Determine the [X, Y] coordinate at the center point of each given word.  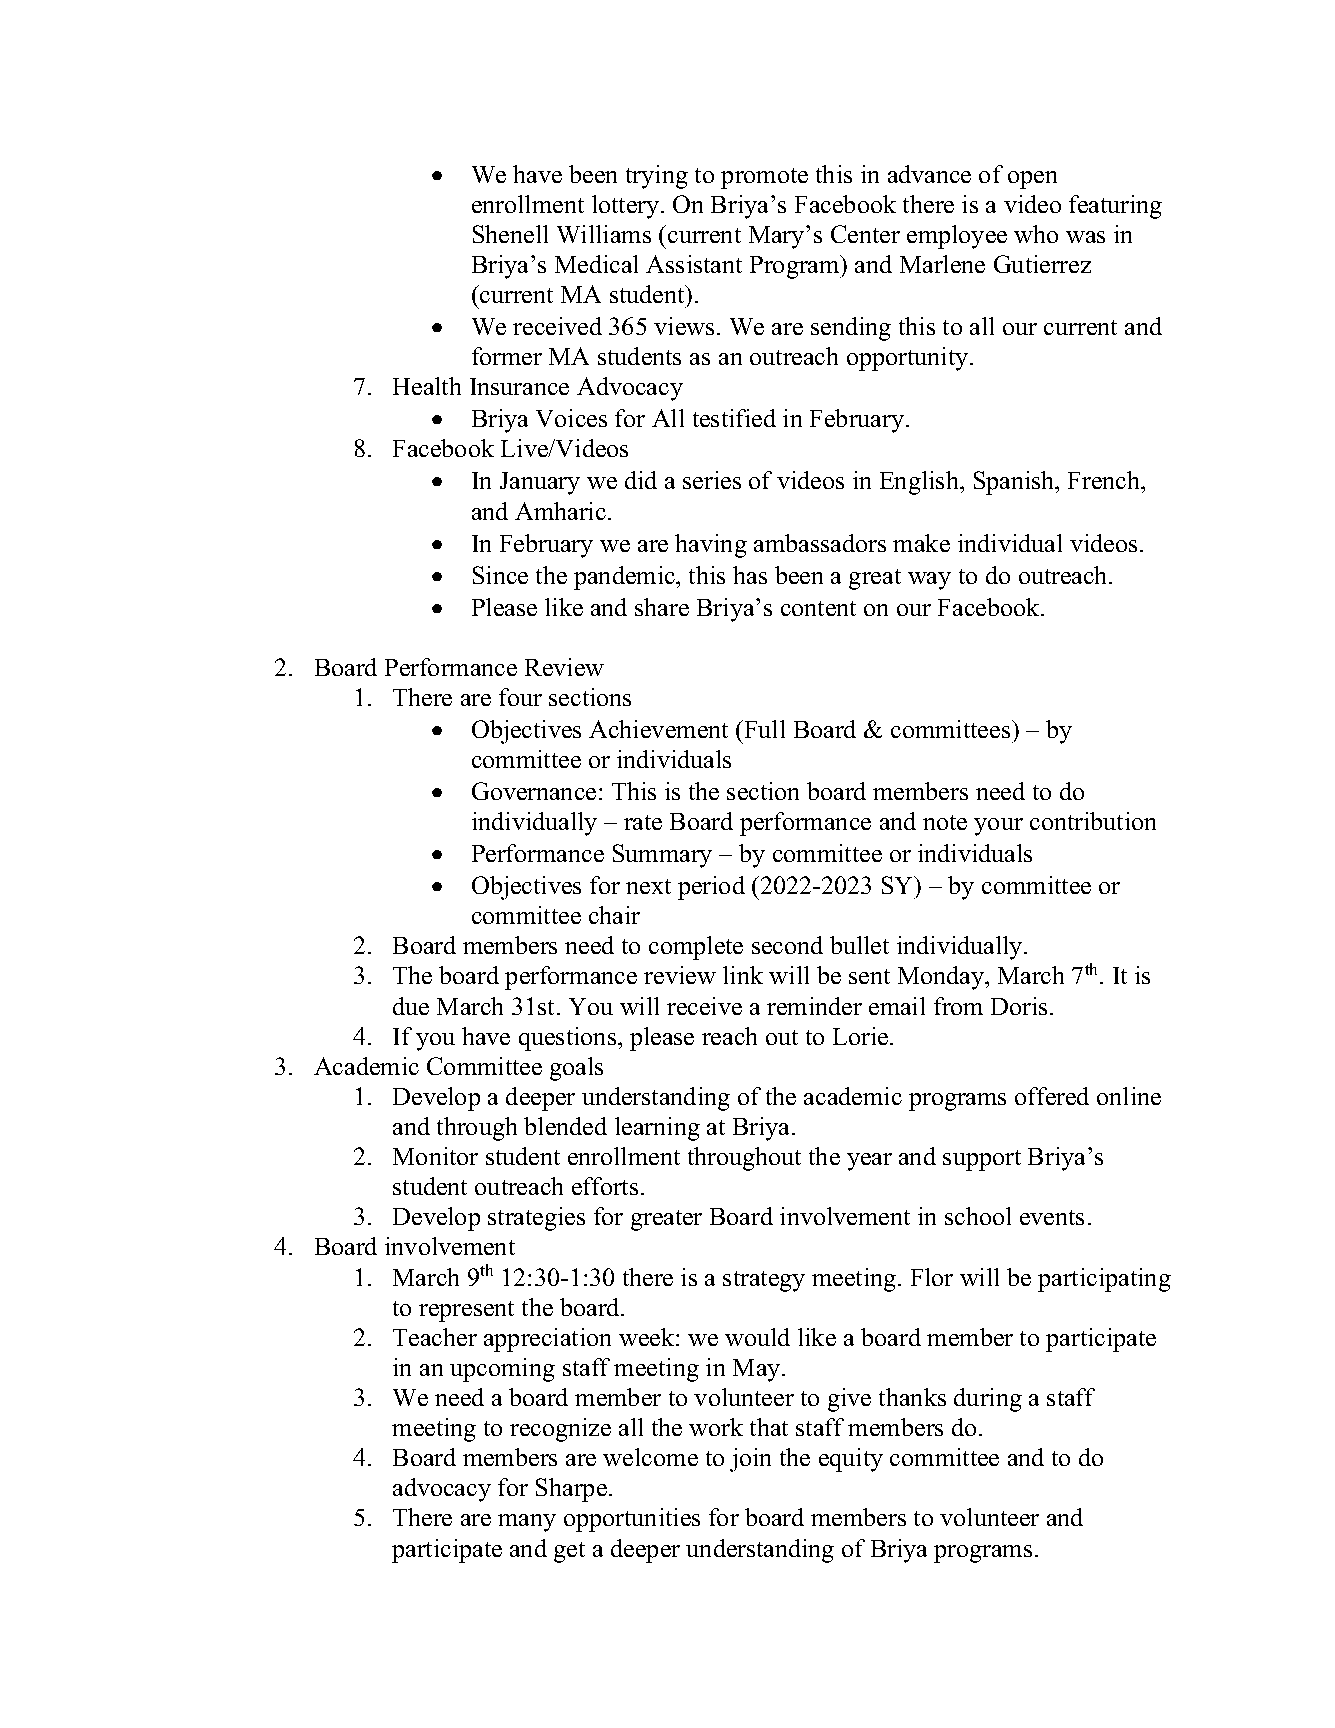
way [929, 581]
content [818, 608]
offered [1052, 1096]
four [520, 697]
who [1036, 234]
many [527, 1523]
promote [764, 178]
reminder [814, 1006]
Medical [596, 264]
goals [576, 1069]
